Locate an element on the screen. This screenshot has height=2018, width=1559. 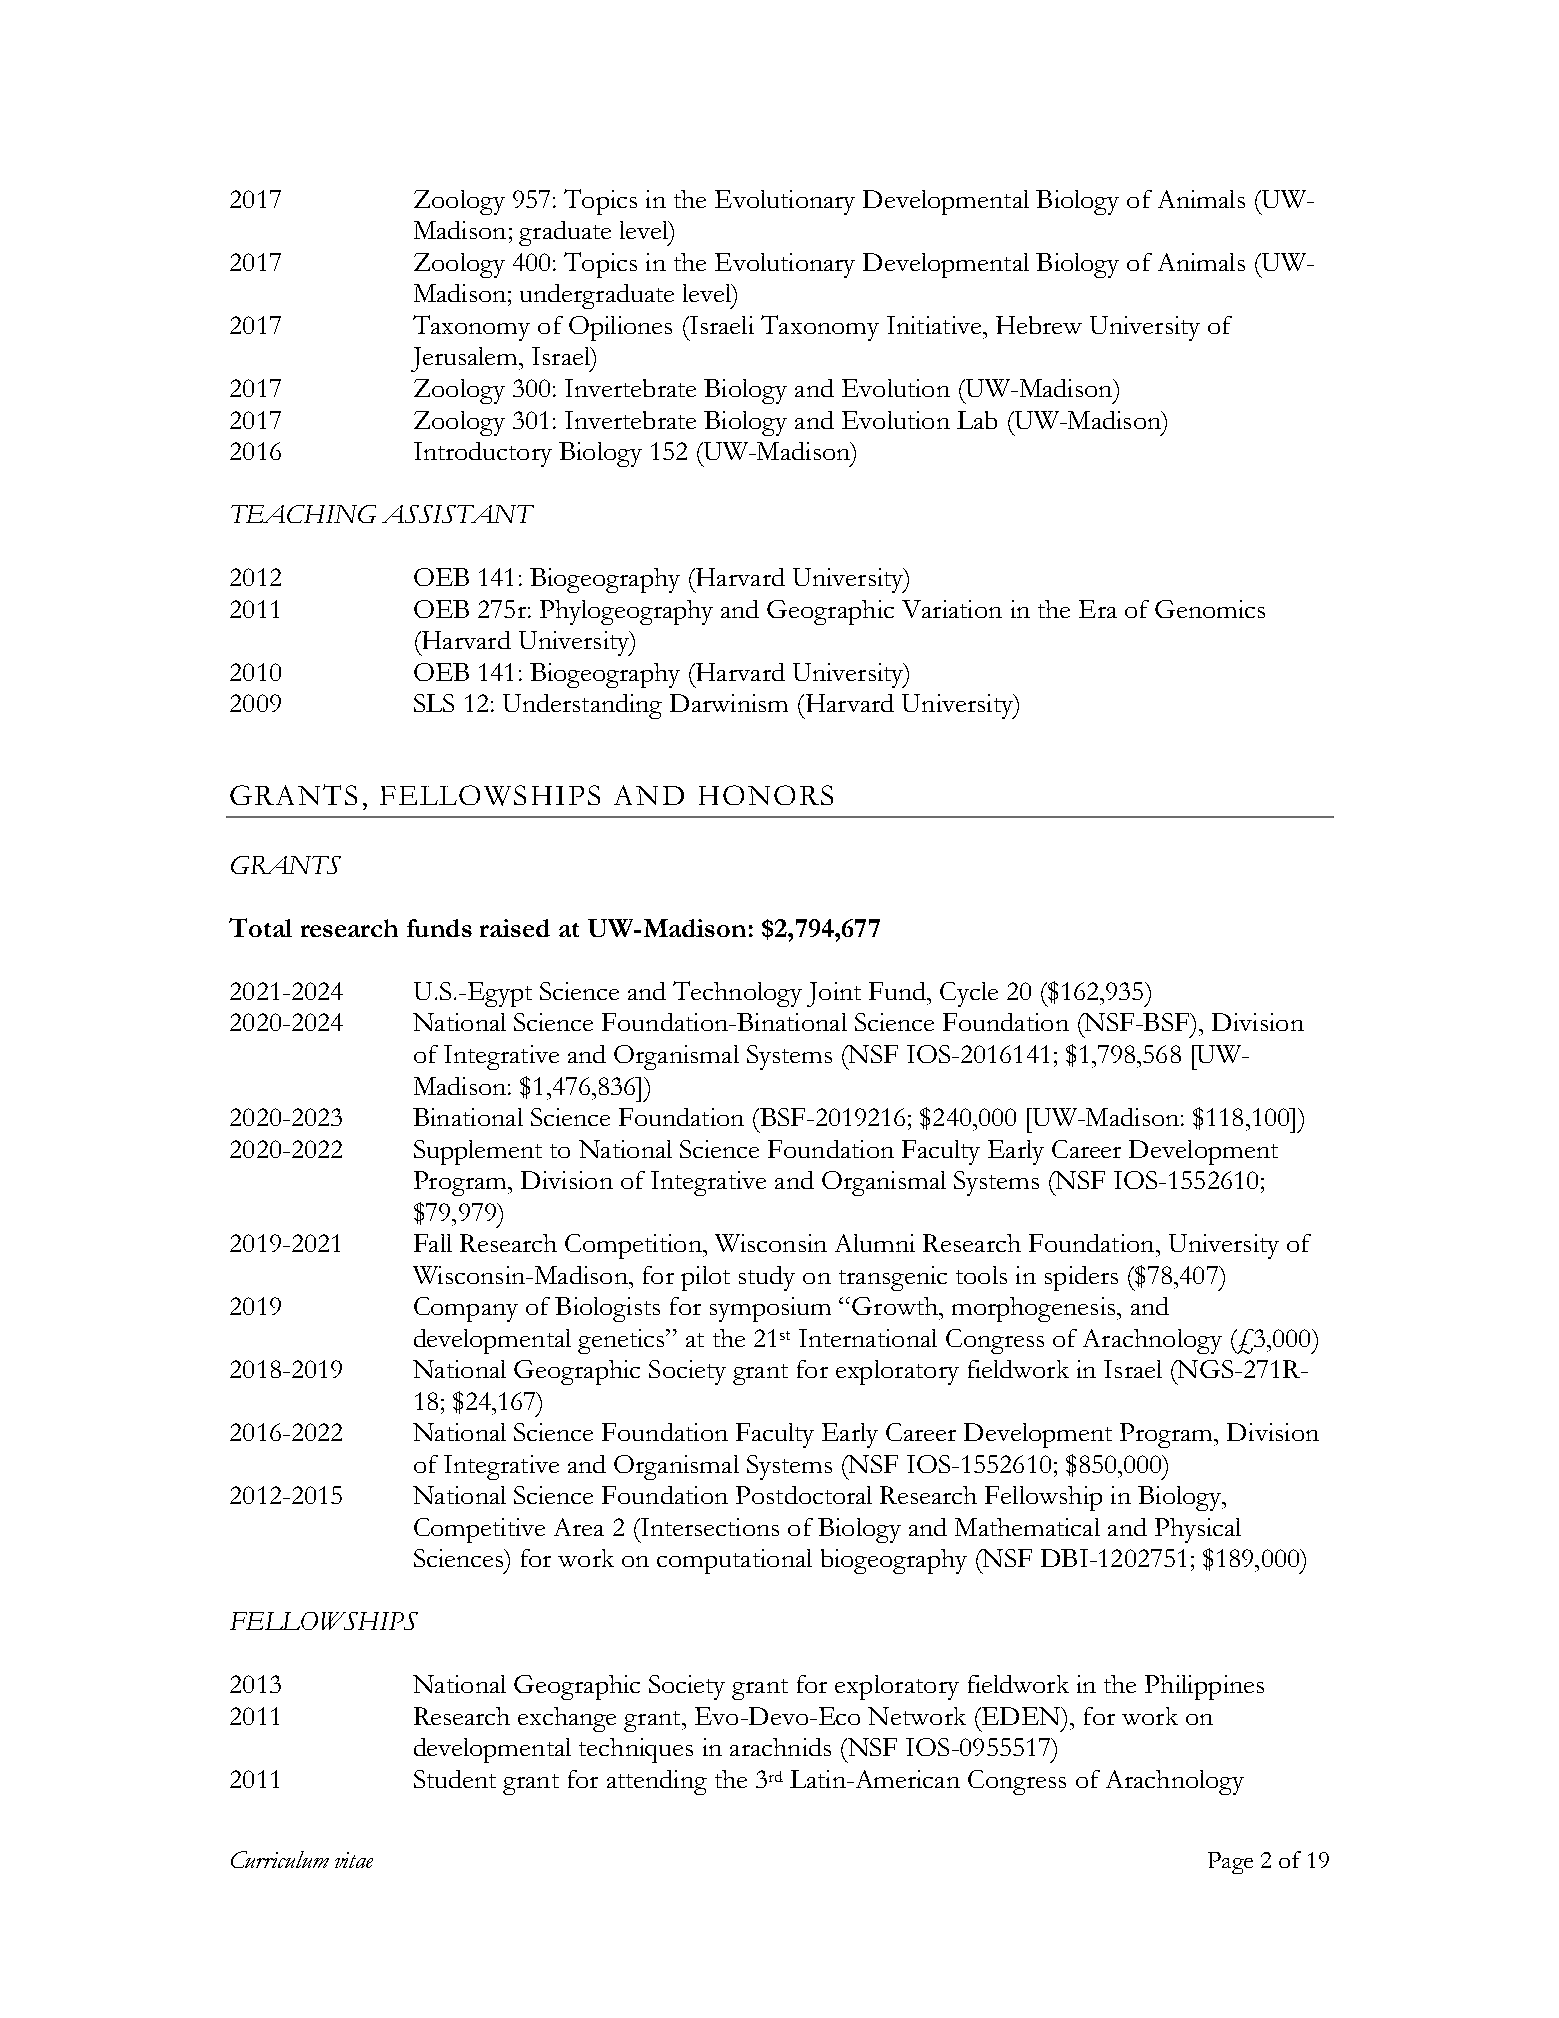
Mathematical is located at coordinates (1027, 1527).
